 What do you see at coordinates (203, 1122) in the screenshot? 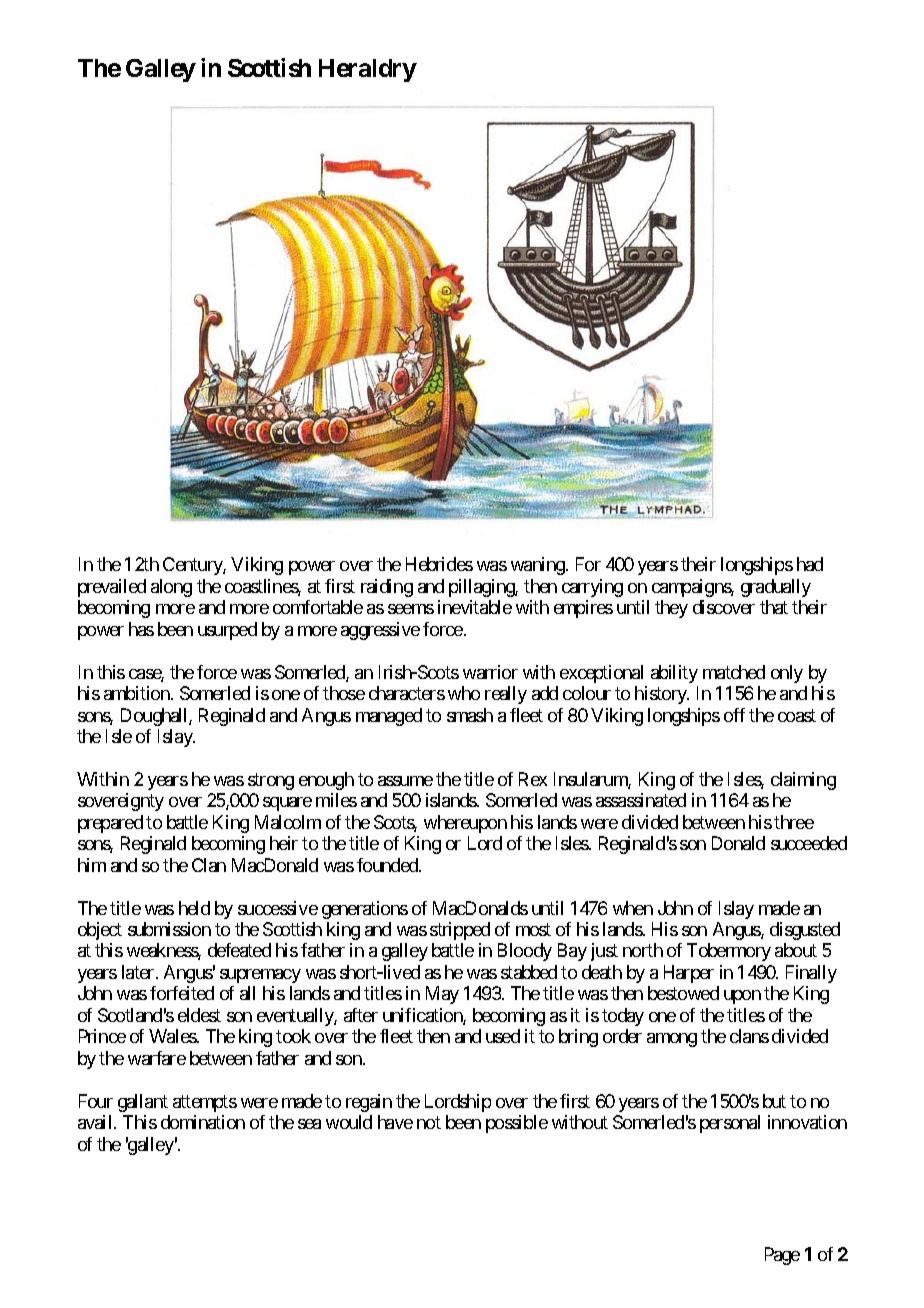
I see `domination` at bounding box center [203, 1122].
